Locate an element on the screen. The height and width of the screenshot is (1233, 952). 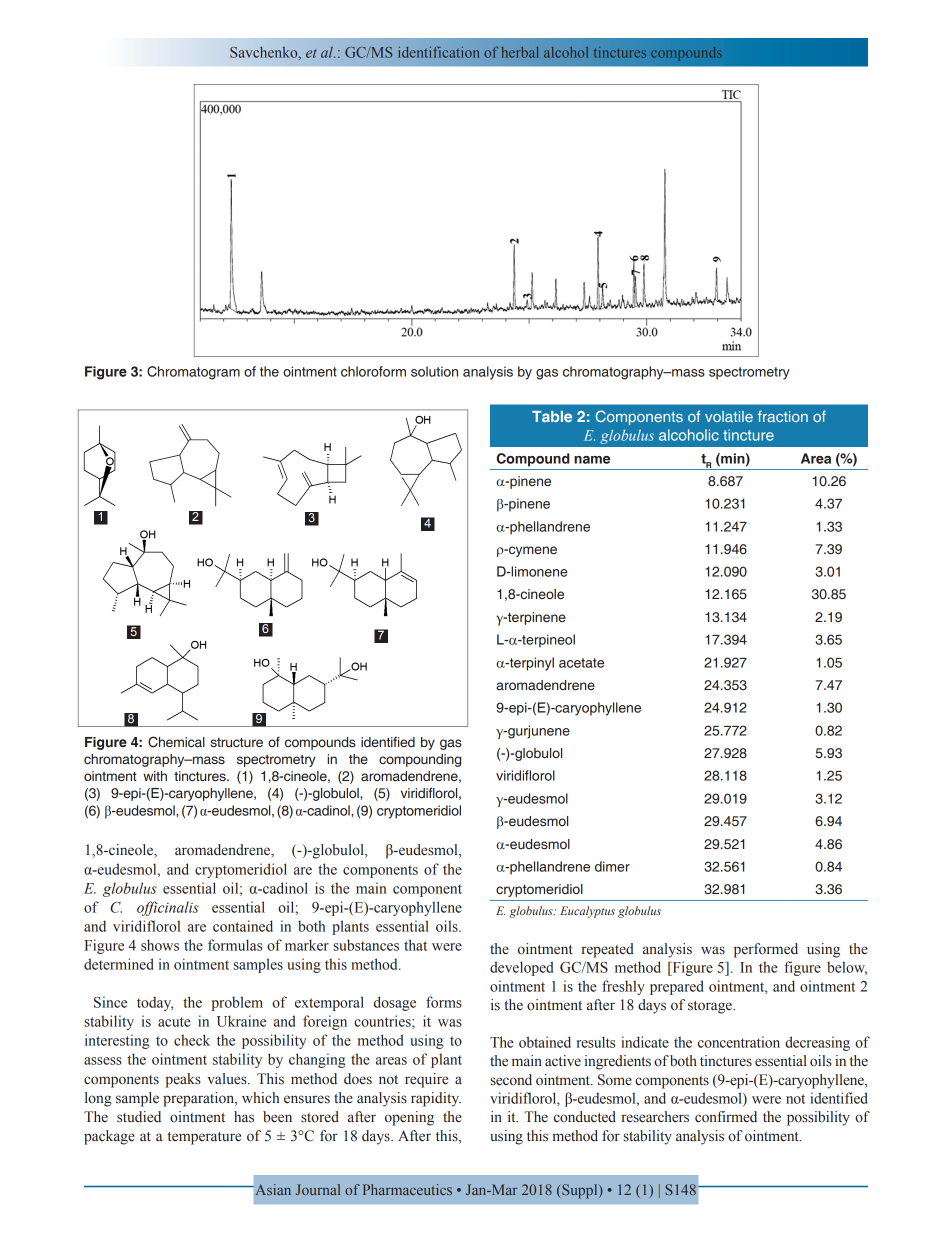
dimer is located at coordinates (612, 866).
